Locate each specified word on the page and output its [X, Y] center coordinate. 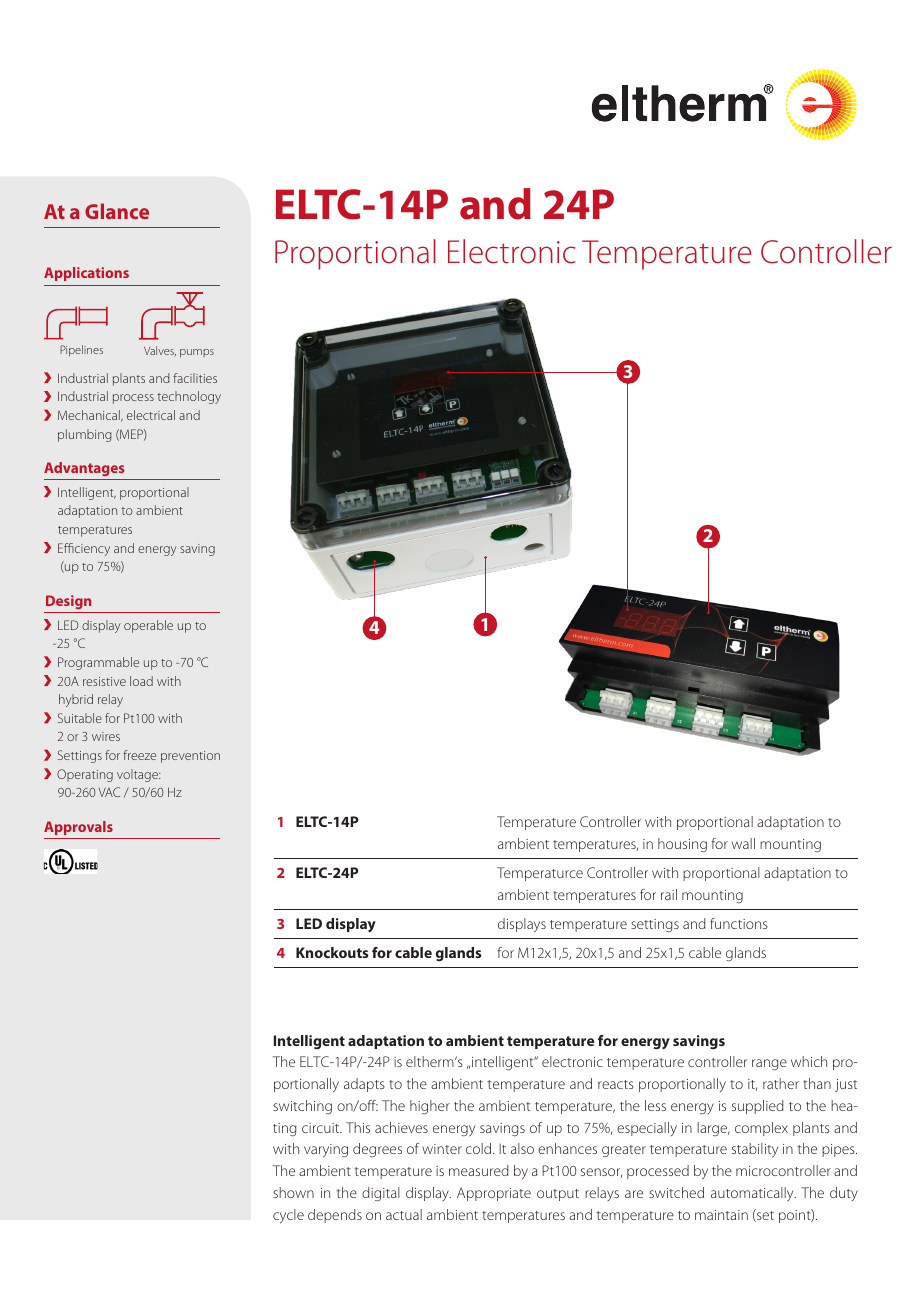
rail [669, 894]
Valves [160, 351]
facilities [195, 378]
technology [189, 397]
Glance [117, 211]
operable [148, 626]
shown [293, 1192]
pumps [197, 353]
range [769, 1064]
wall [743, 843]
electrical [151, 415]
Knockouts [332, 952]
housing [682, 845]
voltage [138, 775]
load [141, 681]
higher [430, 1107]
